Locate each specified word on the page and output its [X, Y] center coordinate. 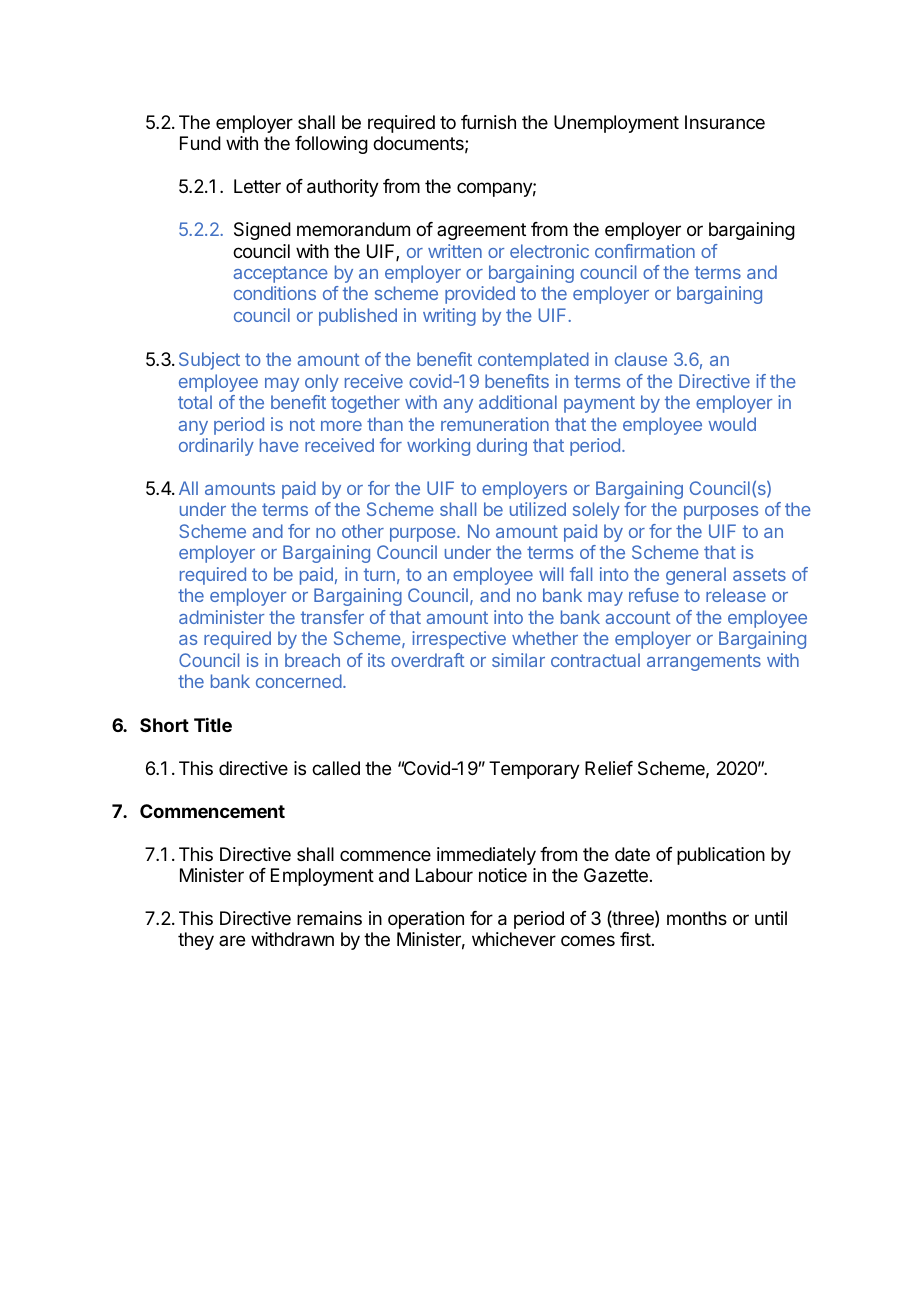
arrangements [704, 662]
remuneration [495, 424]
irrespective [459, 640]
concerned [299, 681]
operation [426, 920]
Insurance [725, 122]
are [232, 940]
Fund [200, 143]
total [195, 402]
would [732, 424]
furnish [488, 122]
